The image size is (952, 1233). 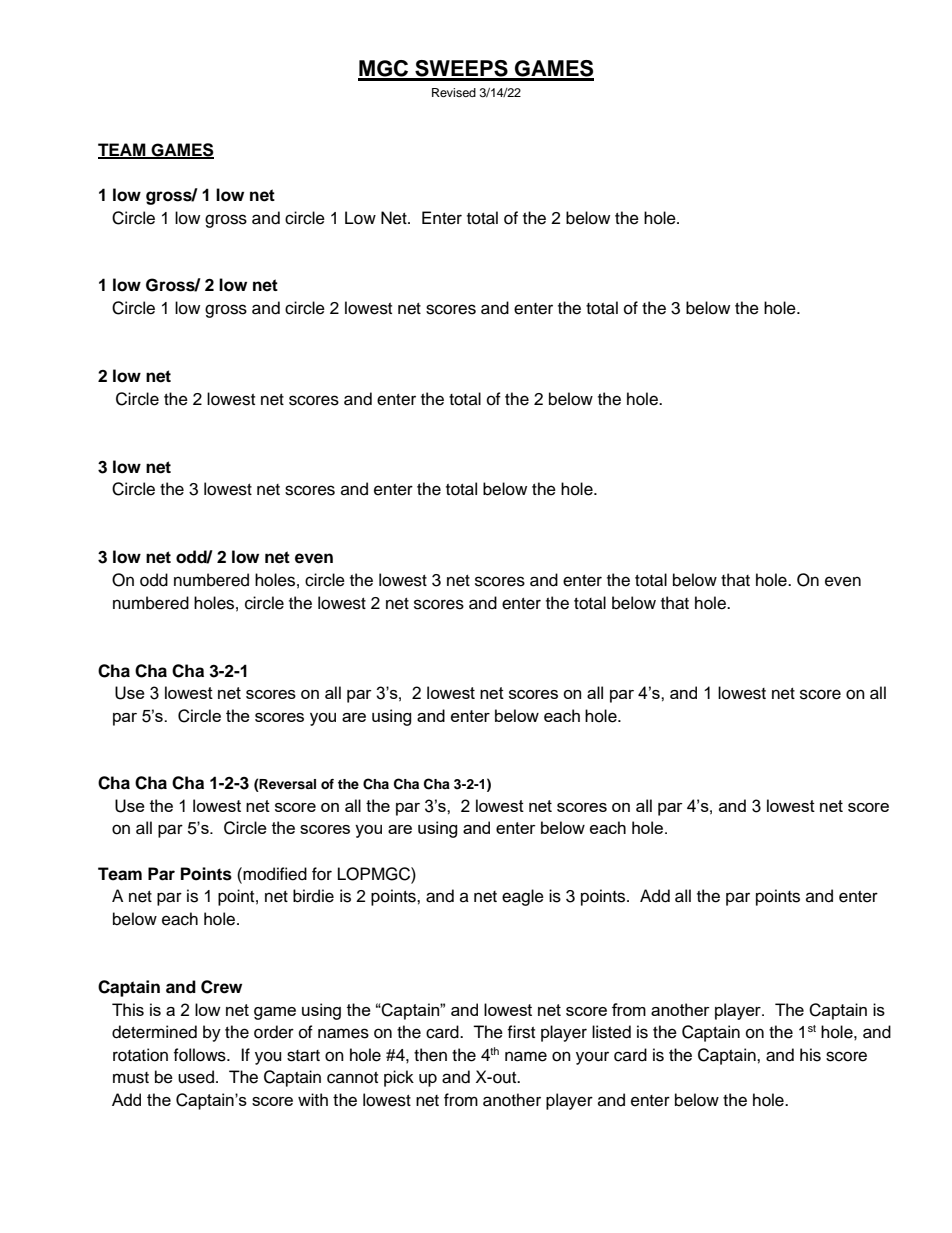 What do you see at coordinates (221, 987) in the screenshot?
I see `Crew` at bounding box center [221, 987].
